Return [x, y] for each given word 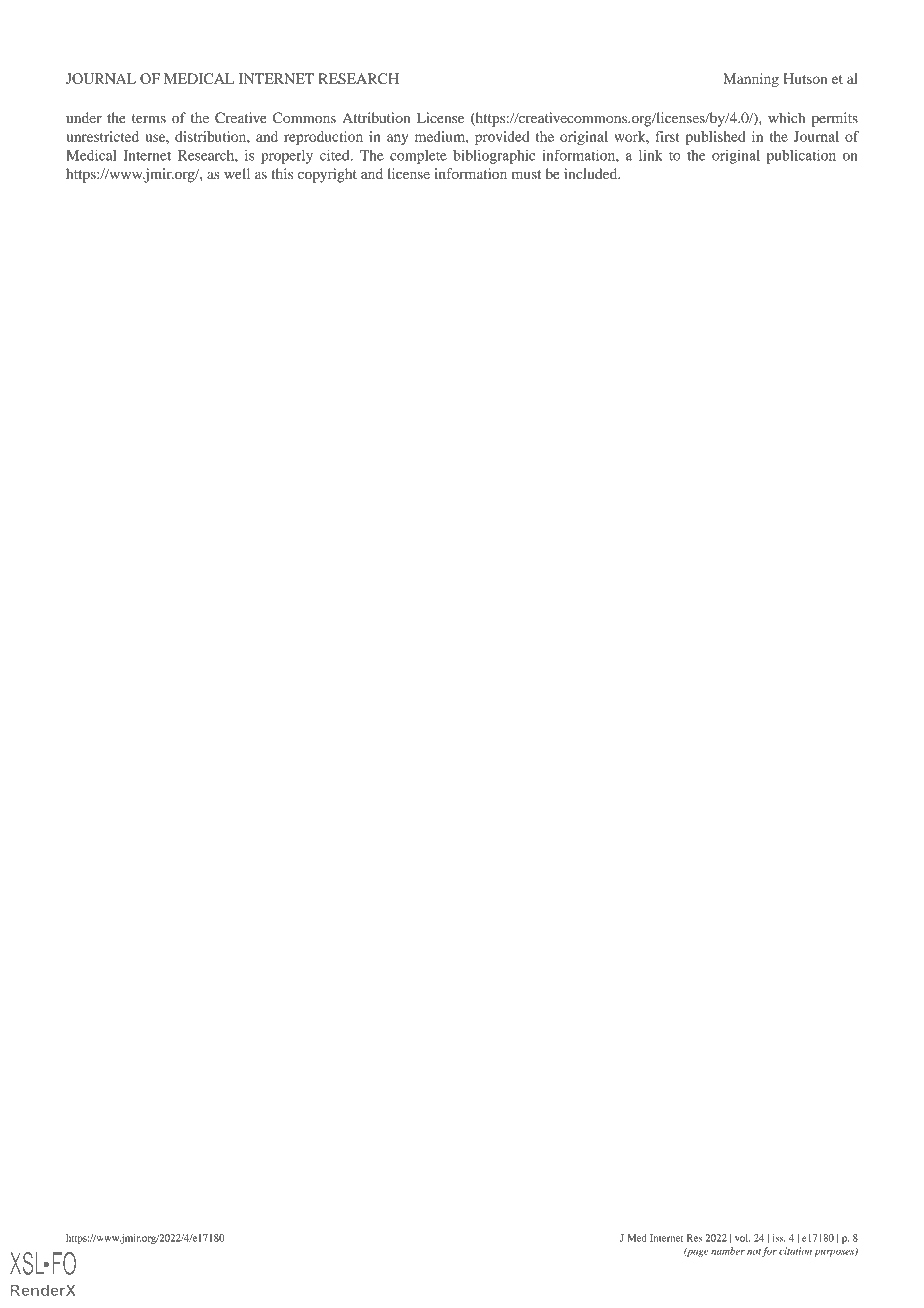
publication [801, 156]
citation [795, 1251]
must [526, 174]
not [754, 1252]
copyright [327, 175]
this [282, 173]
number [728, 1251]
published [715, 138]
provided [502, 138]
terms [149, 118]
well [237, 173]
